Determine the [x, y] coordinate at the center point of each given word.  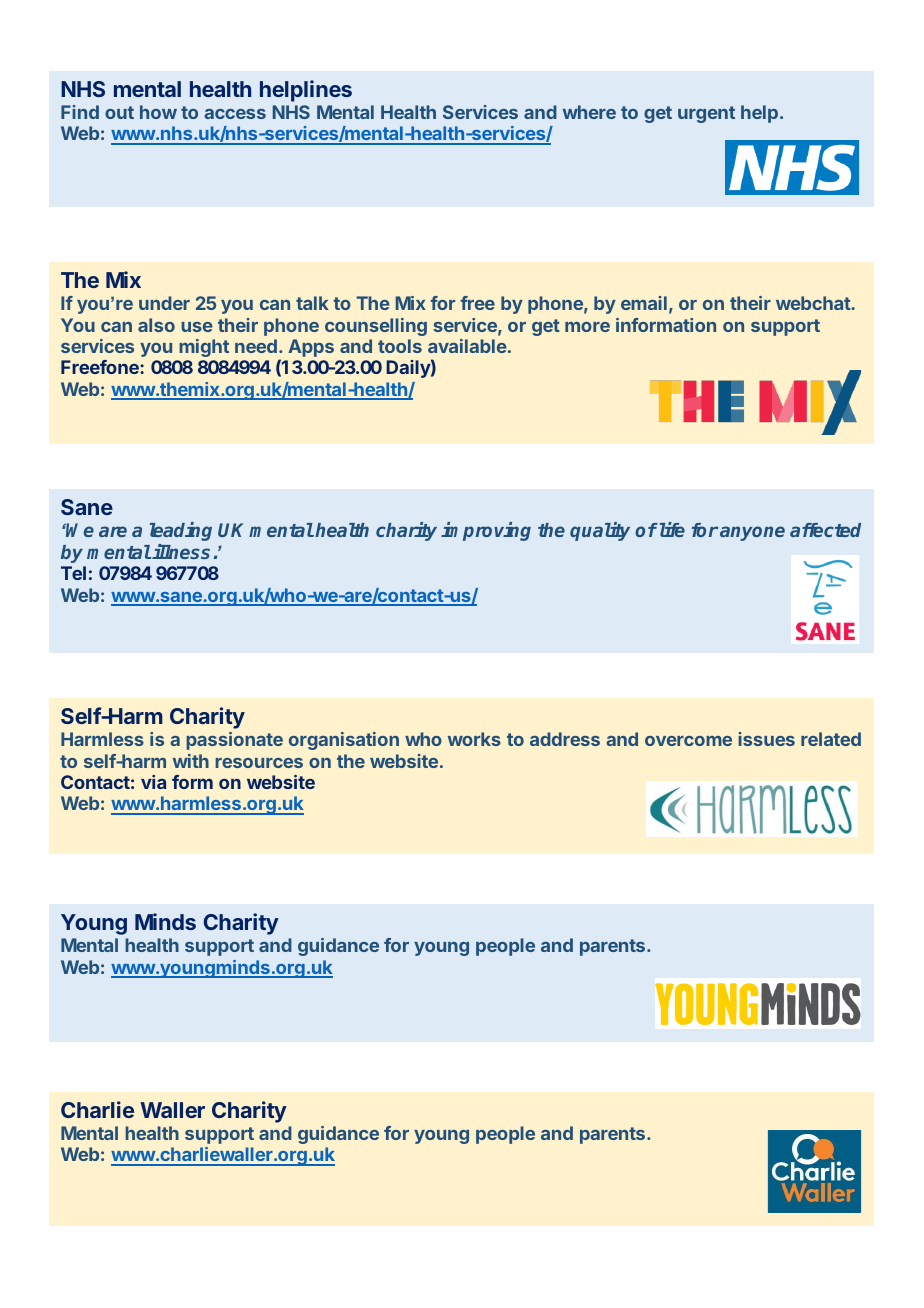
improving [486, 531]
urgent [706, 114]
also [156, 325]
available [467, 346]
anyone [751, 533]
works [474, 739]
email [644, 303]
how [158, 112]
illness [181, 551]
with [191, 761]
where [589, 112]
